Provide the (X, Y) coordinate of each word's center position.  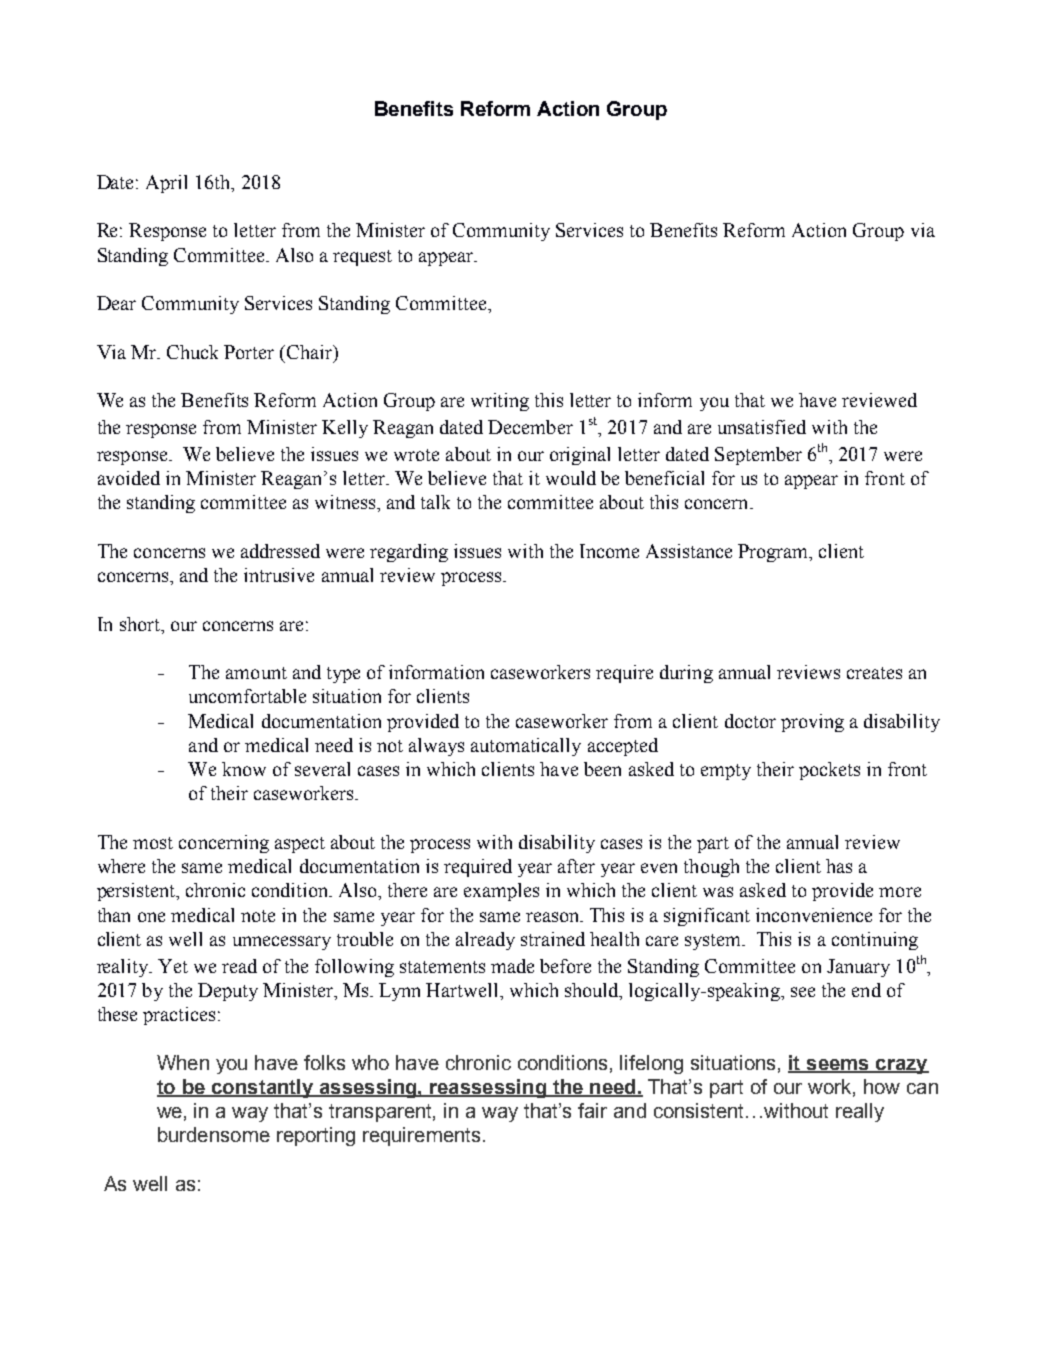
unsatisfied (762, 427)
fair (592, 1110)
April (166, 184)
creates (874, 673)
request (362, 258)
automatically (526, 747)
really (860, 1112)
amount (256, 673)
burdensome (214, 1134)
